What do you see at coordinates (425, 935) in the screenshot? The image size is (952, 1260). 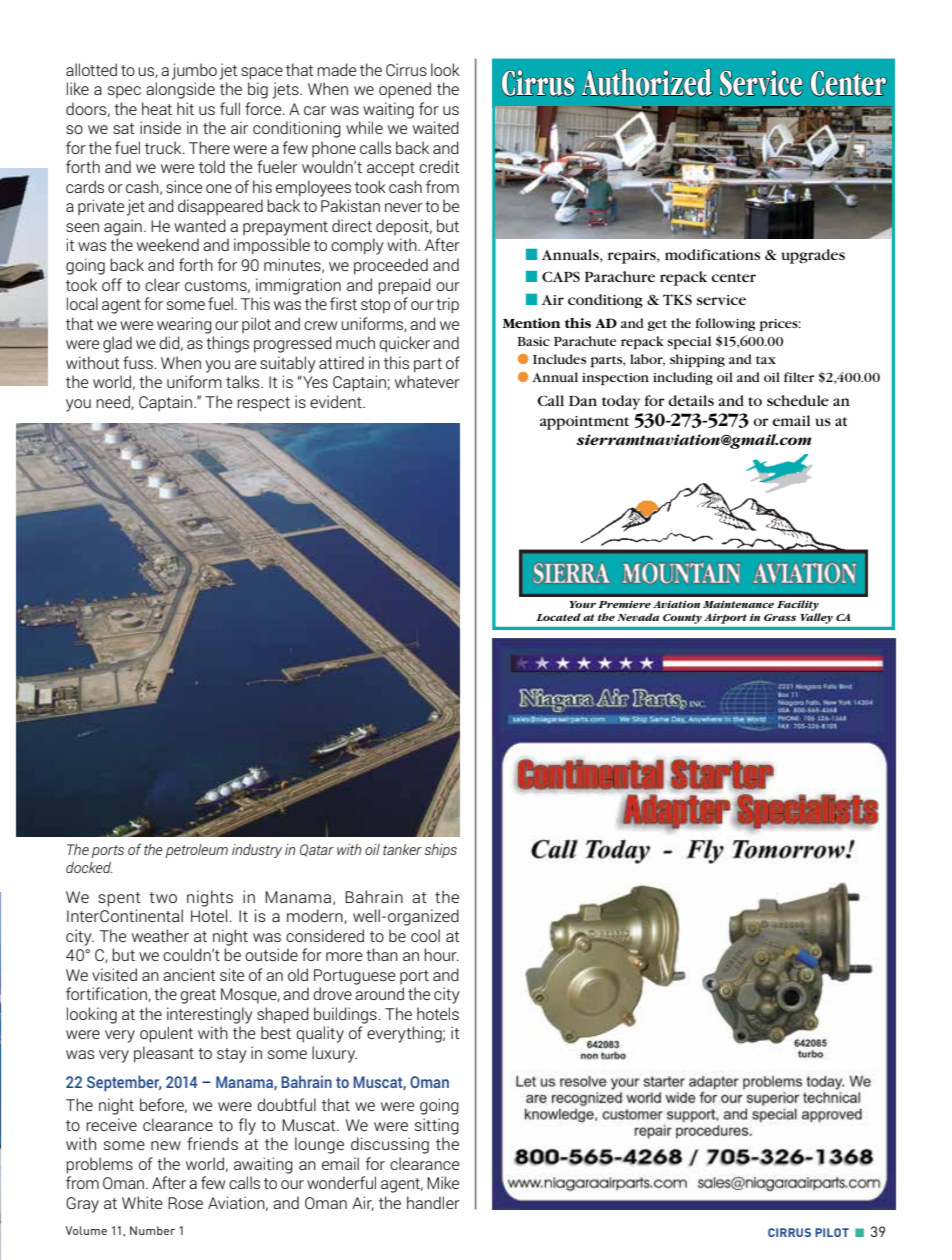 I see `cool` at bounding box center [425, 935].
